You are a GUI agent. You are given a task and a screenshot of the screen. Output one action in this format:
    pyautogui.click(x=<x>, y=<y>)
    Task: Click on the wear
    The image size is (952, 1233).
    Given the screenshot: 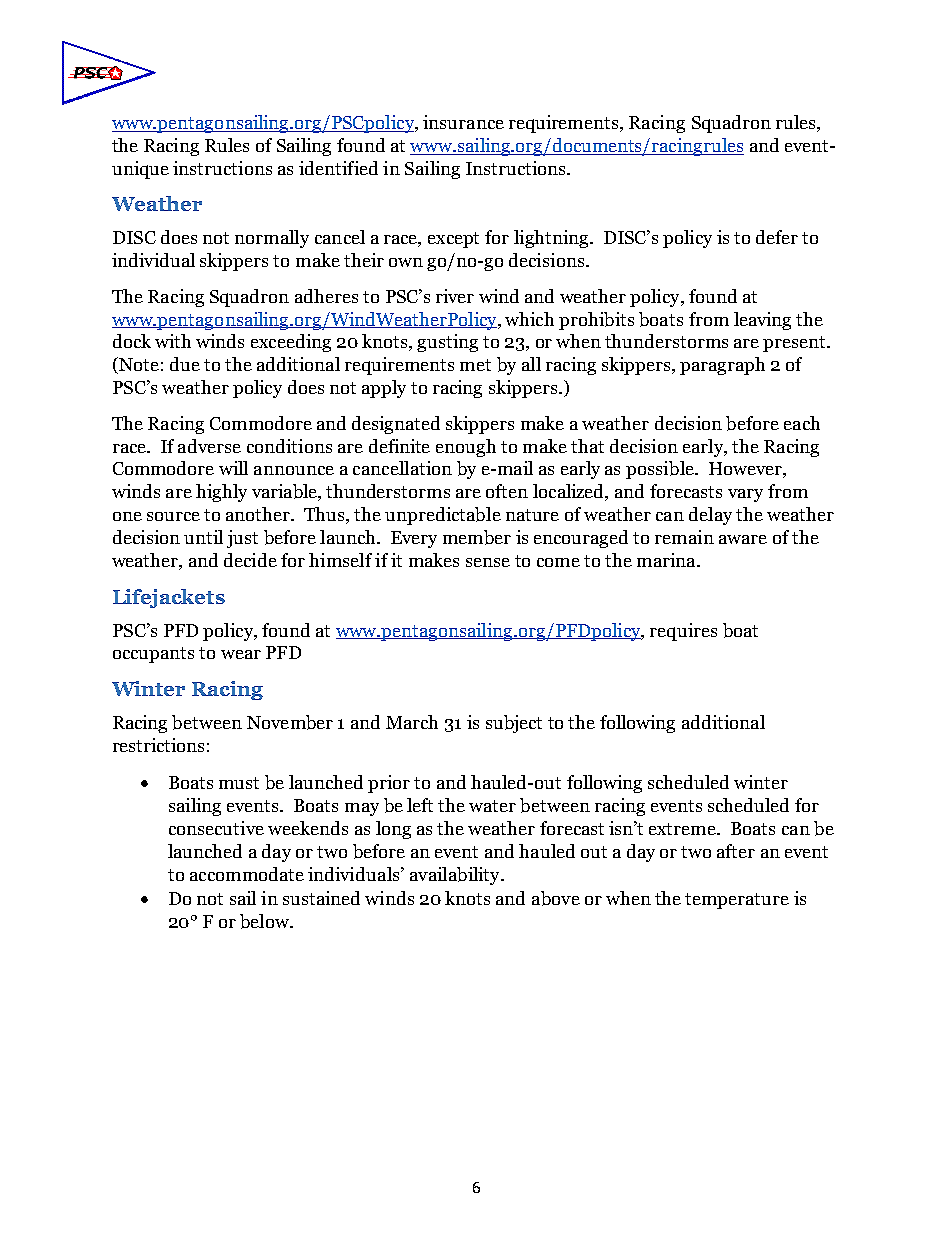 What is the action you would take?
    pyautogui.click(x=241, y=654)
